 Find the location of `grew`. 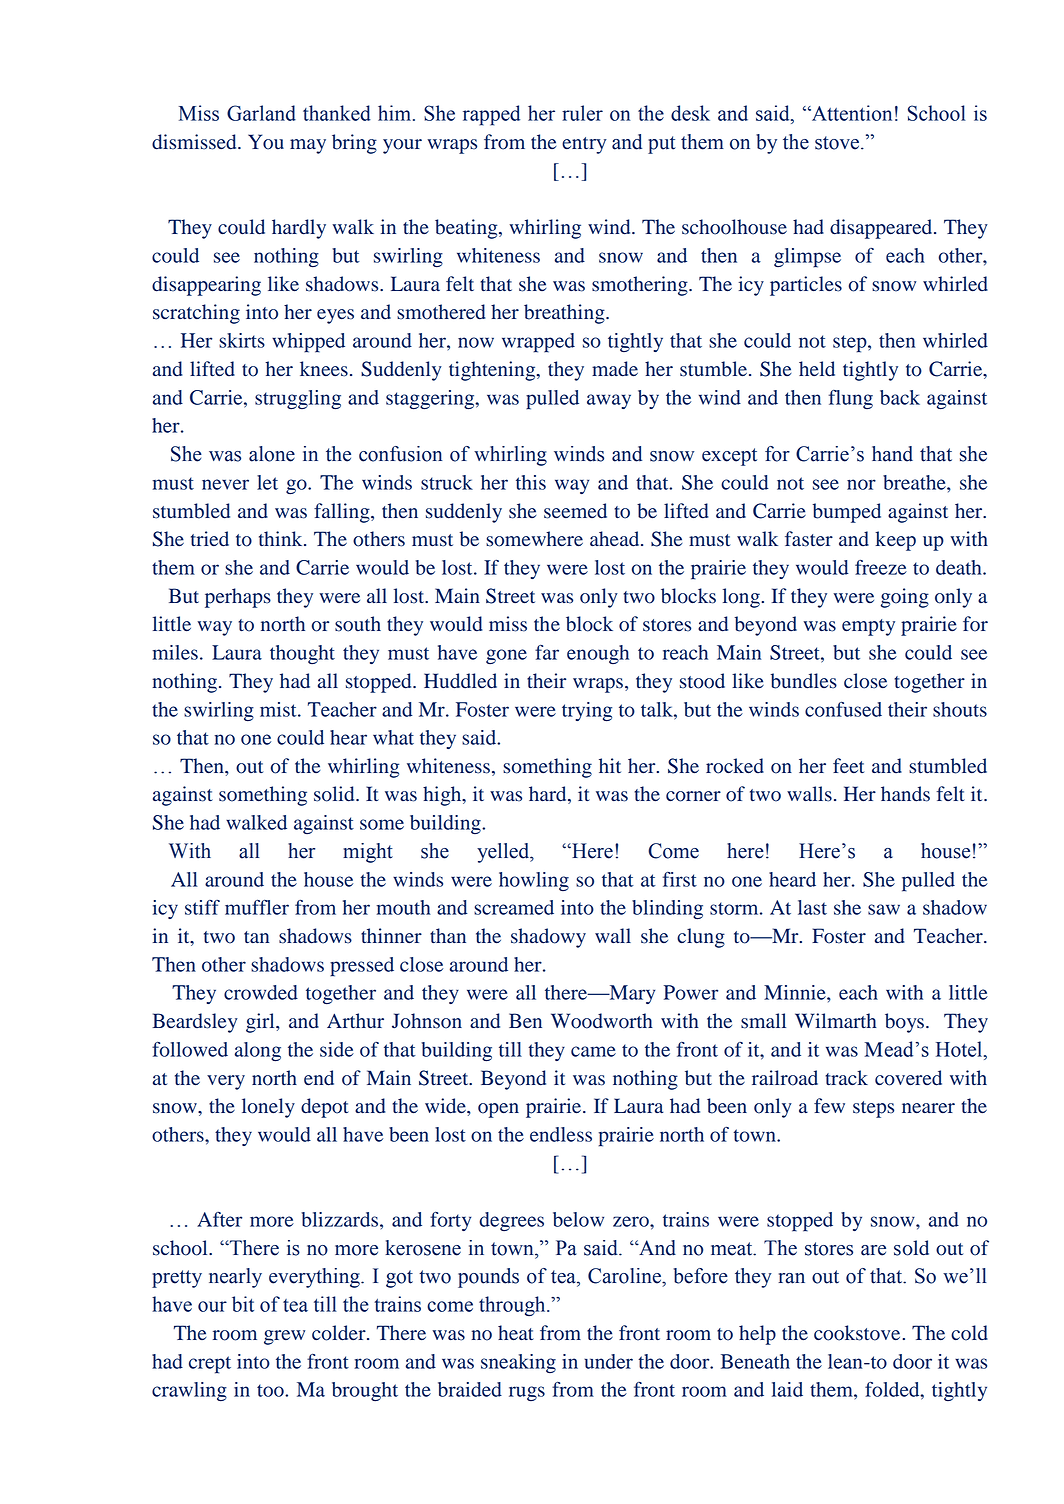

grew is located at coordinates (284, 1337).
